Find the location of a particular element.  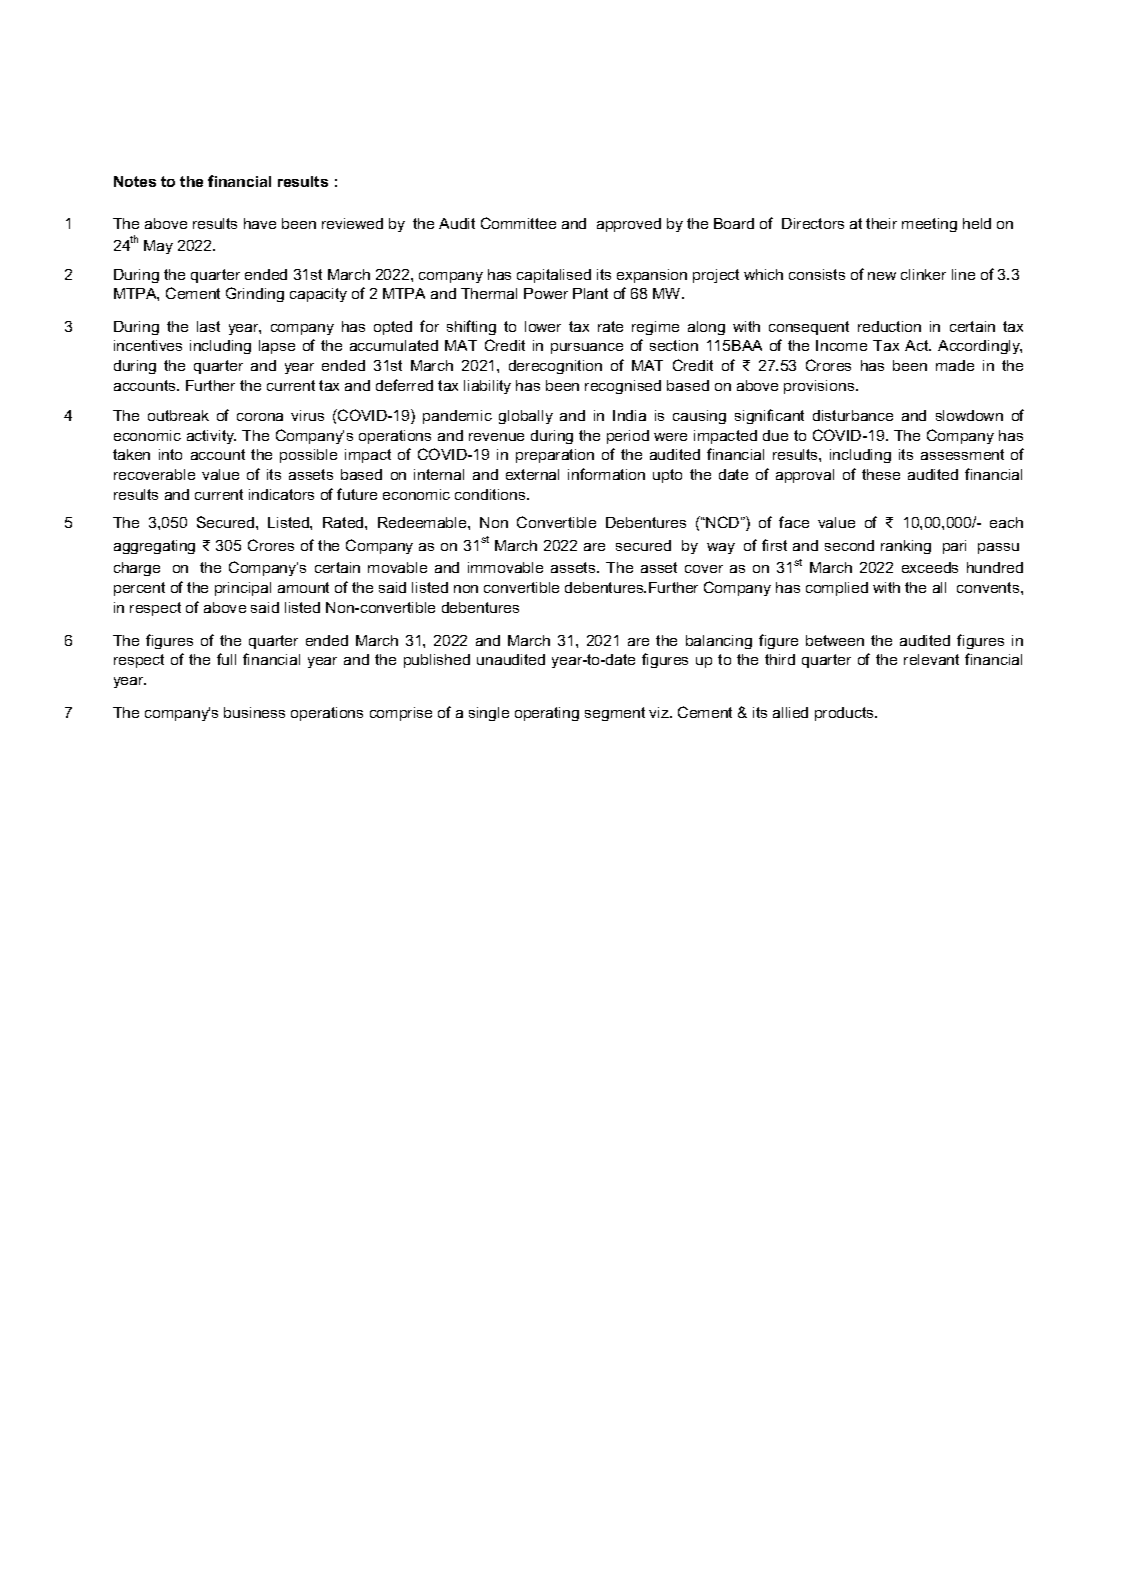

recognised is located at coordinates (623, 387).
